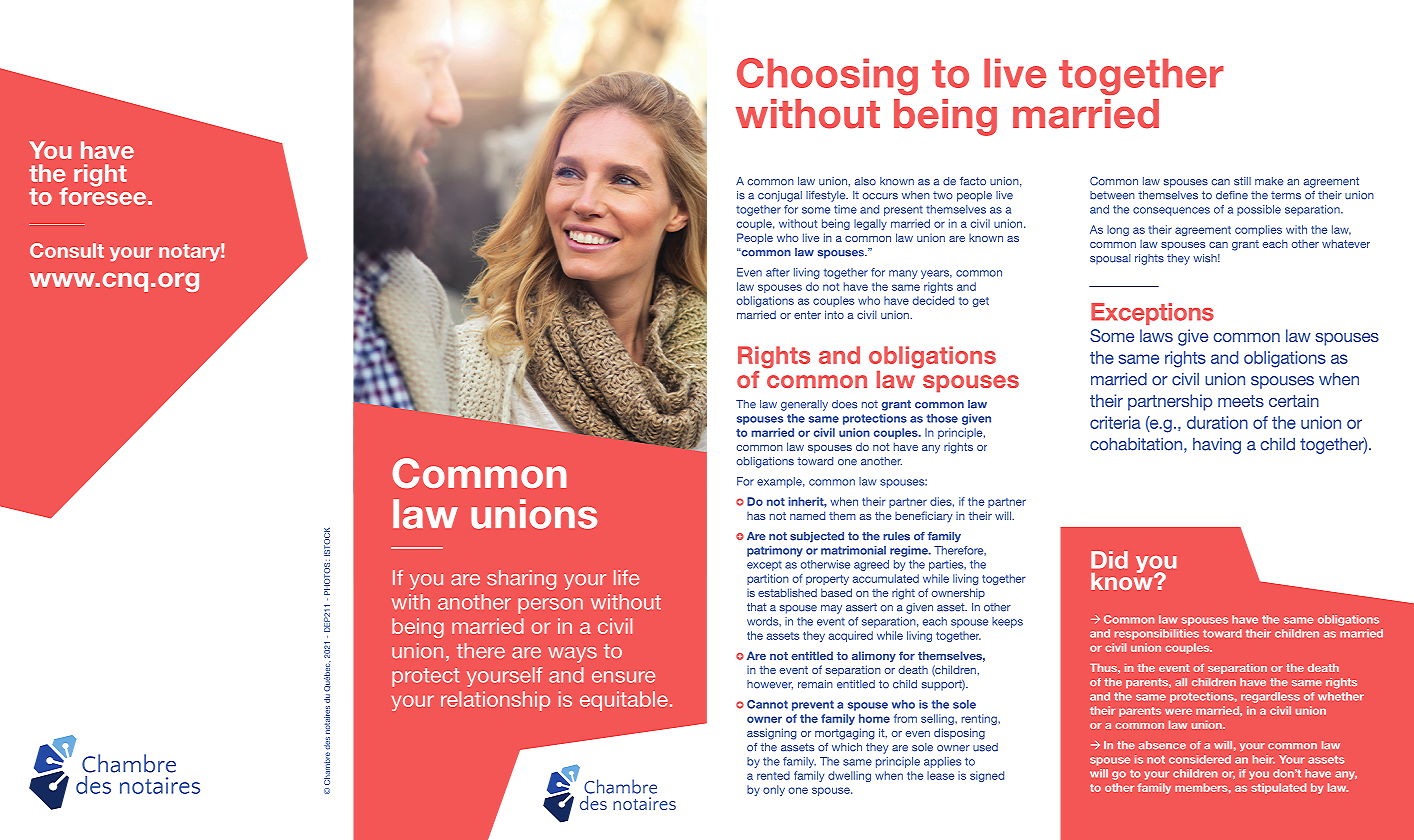  What do you see at coordinates (773, 775) in the page?
I see `rented` at bounding box center [773, 775].
